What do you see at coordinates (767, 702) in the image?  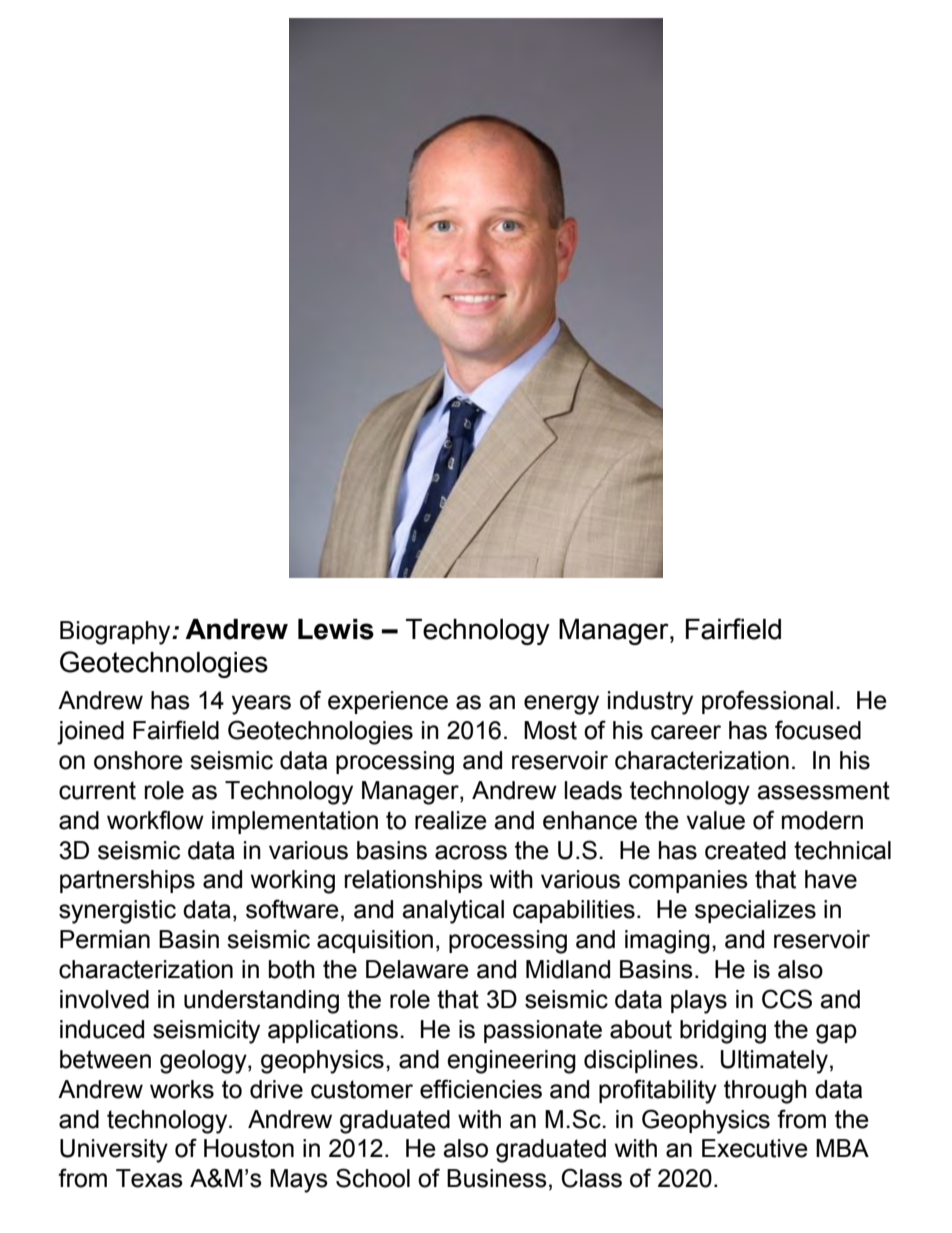 I see `professional` at bounding box center [767, 702].
